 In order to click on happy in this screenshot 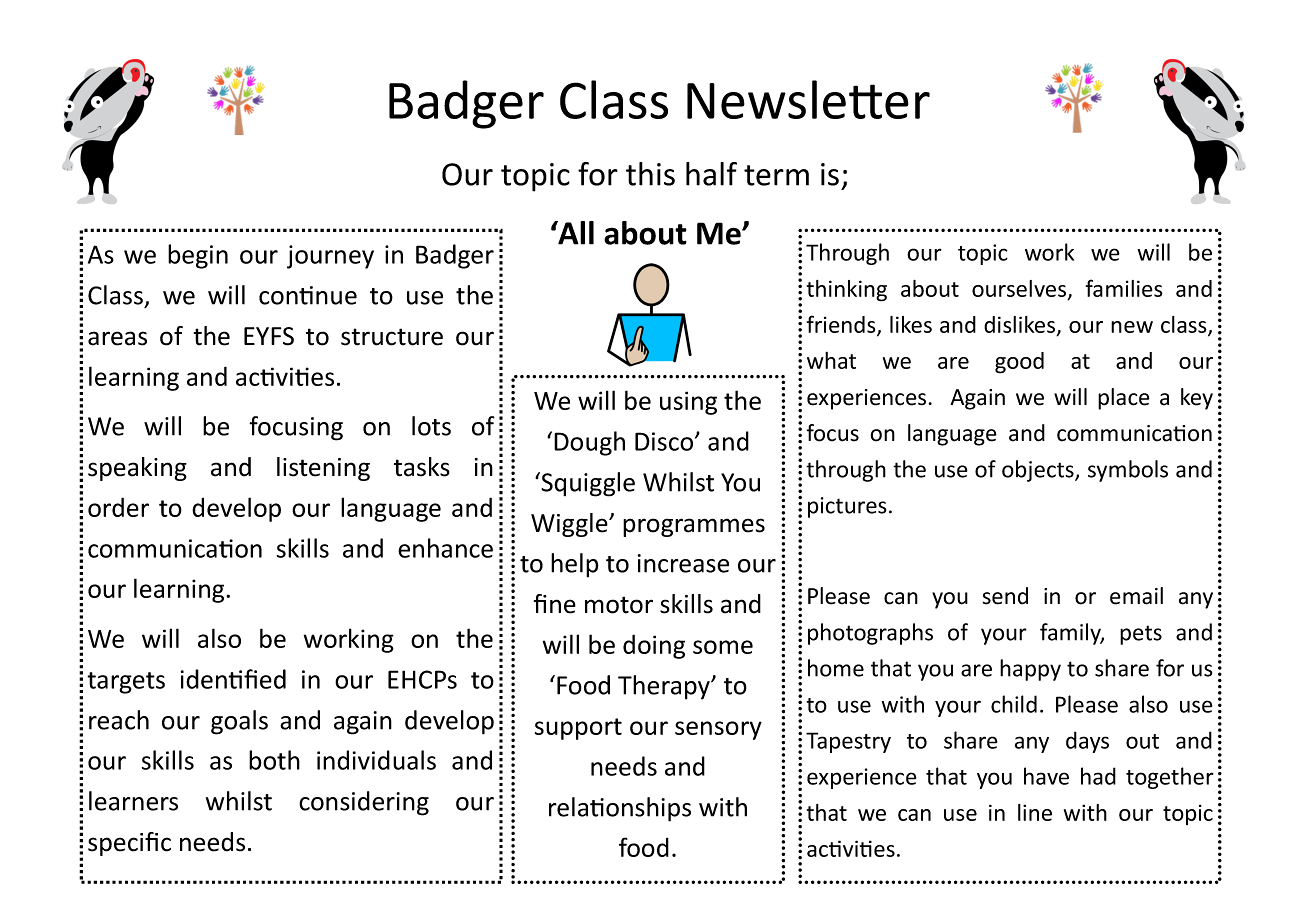, I will do `click(1030, 670)`.
